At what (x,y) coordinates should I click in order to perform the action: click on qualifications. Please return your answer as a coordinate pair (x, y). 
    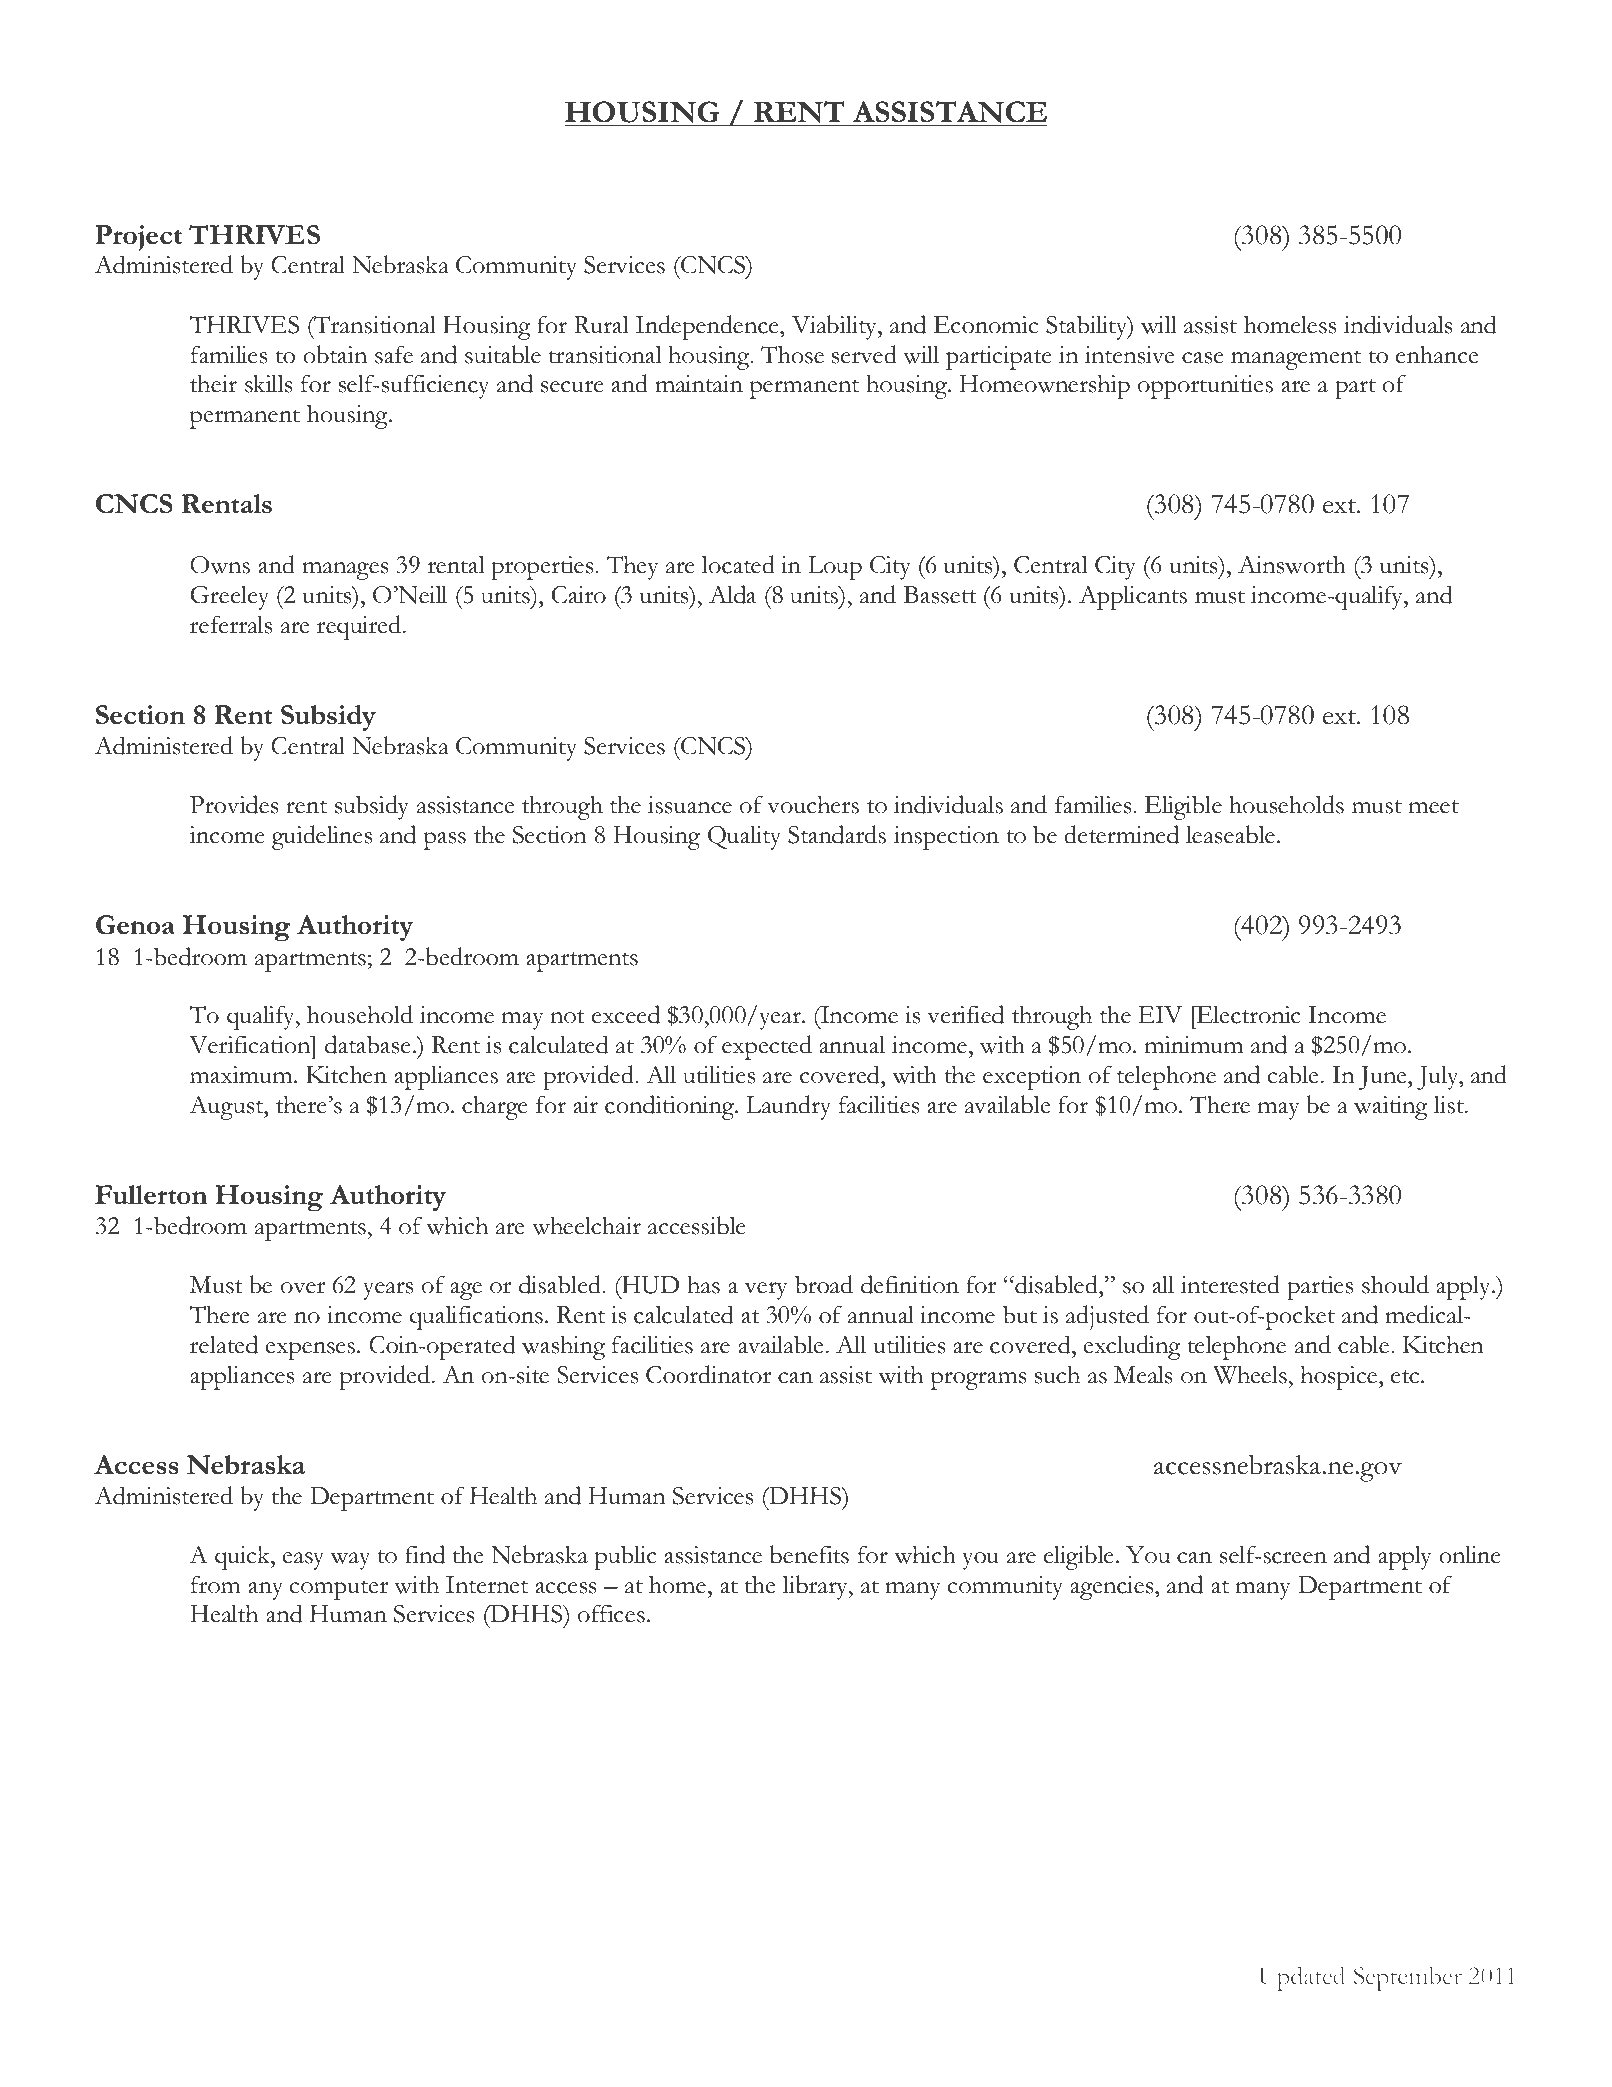
    Looking at the image, I should click on (476, 1317).
